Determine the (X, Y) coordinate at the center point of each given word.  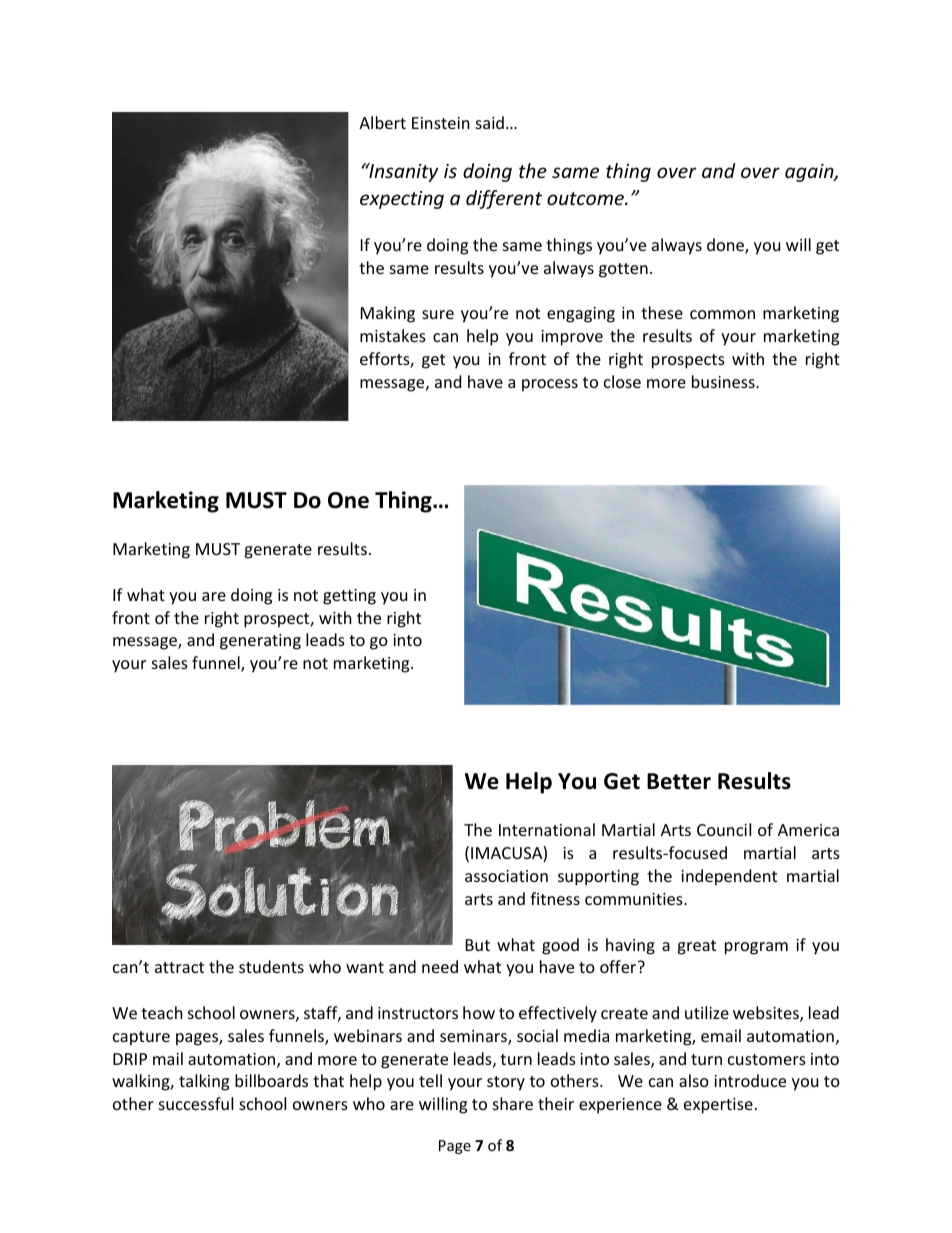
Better (679, 781)
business (724, 381)
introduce (750, 1080)
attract (179, 967)
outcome (586, 198)
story (506, 1083)
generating (260, 642)
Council (724, 829)
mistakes (393, 335)
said (490, 122)
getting (349, 597)
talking (204, 1082)
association (506, 876)
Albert (382, 122)
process (550, 385)
